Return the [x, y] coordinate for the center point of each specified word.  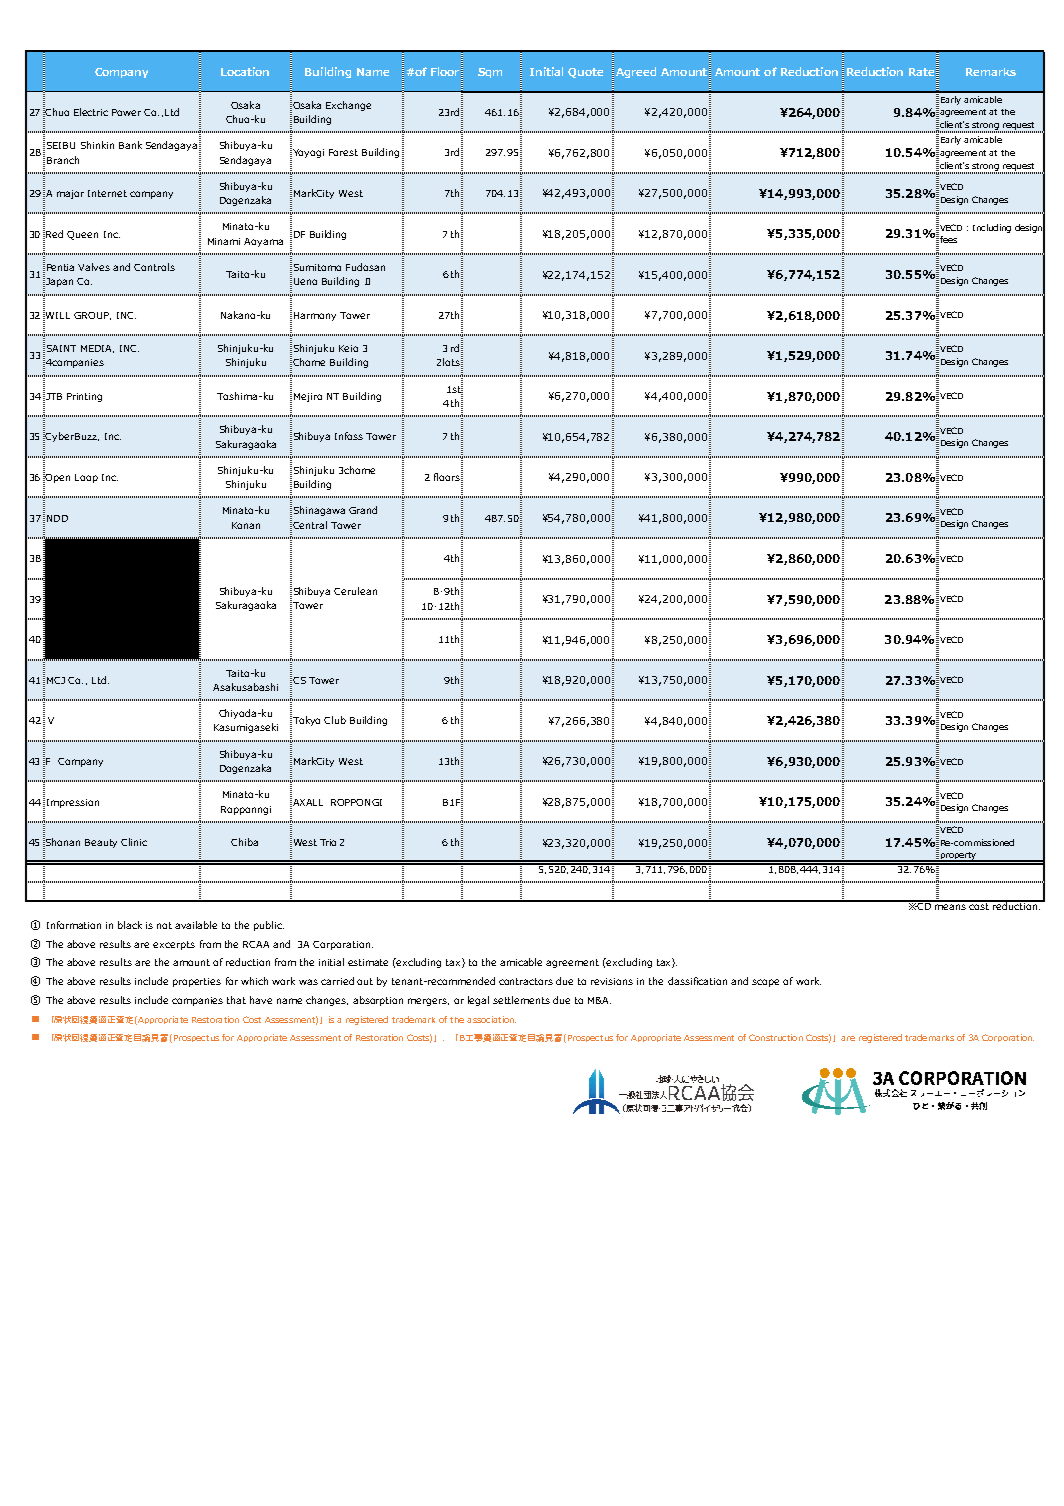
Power [126, 112]
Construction [776, 1037]
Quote [585, 73]
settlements [521, 1000]
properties [197, 982]
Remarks [991, 72]
